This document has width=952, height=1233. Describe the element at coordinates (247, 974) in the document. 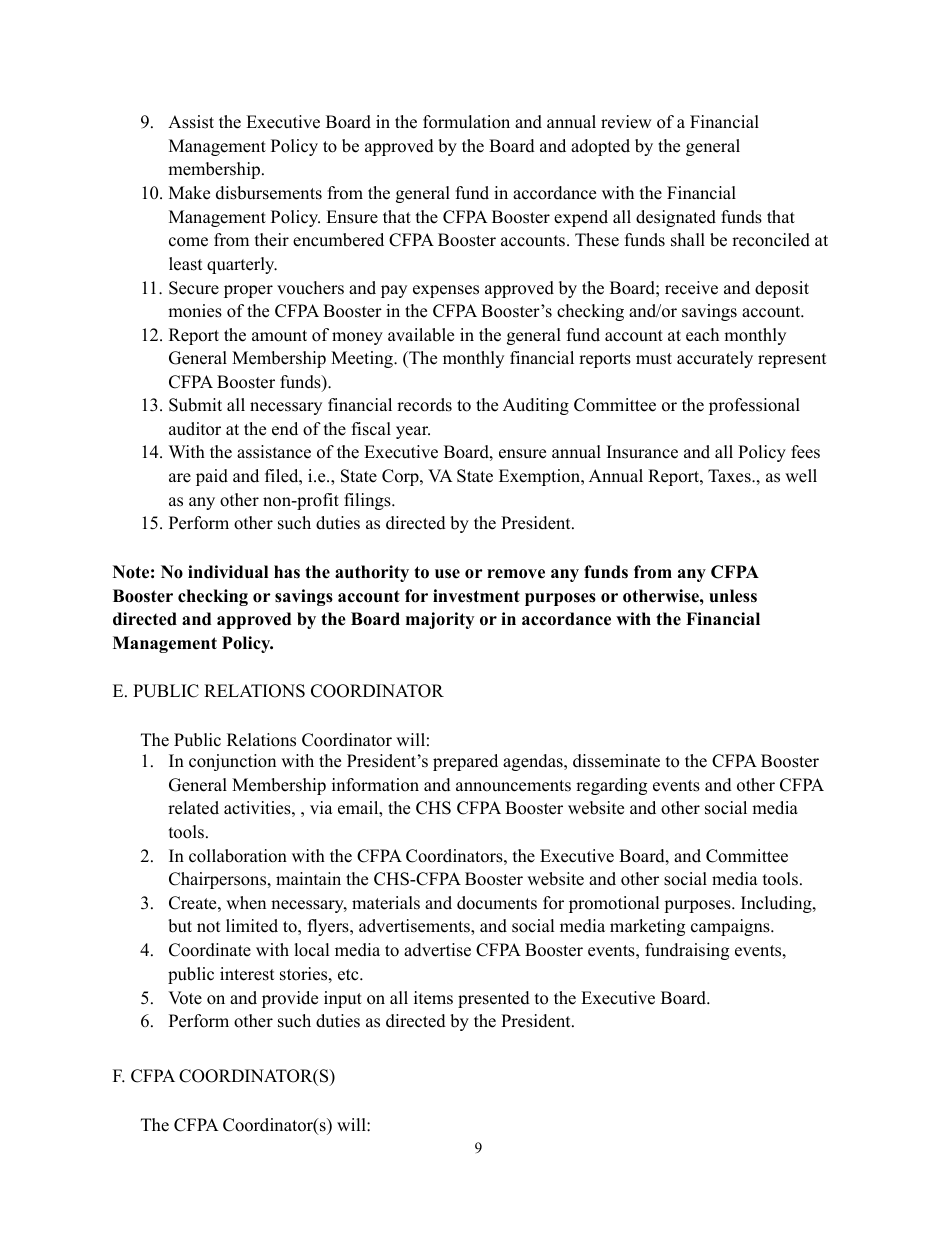

I see `interest` at that location.
